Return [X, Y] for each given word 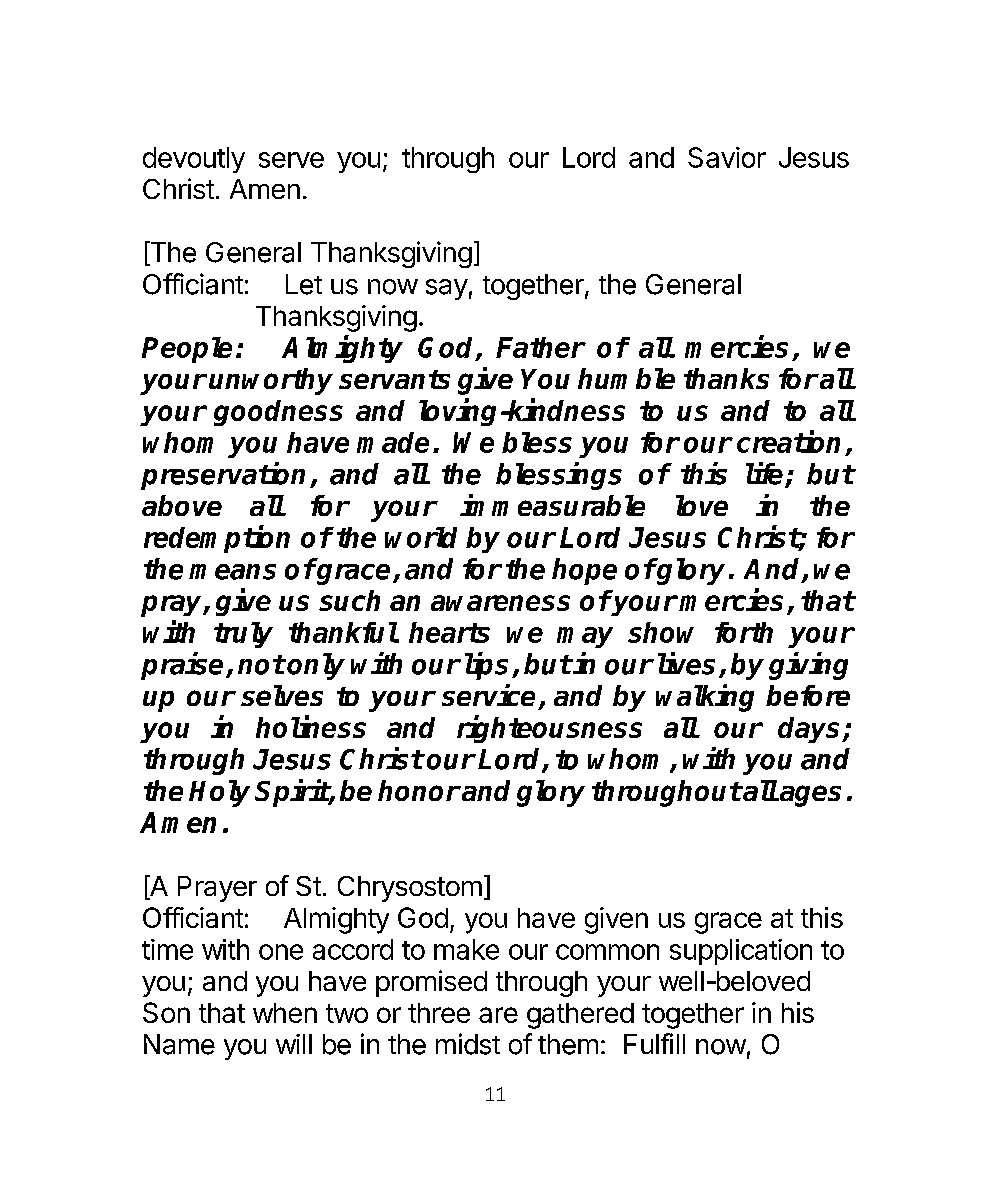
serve [291, 160]
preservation [223, 476]
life [766, 474]
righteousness [549, 729]
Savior [727, 157]
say [447, 289]
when [285, 1013]
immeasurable [552, 505]
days [810, 730]
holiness [311, 726]
